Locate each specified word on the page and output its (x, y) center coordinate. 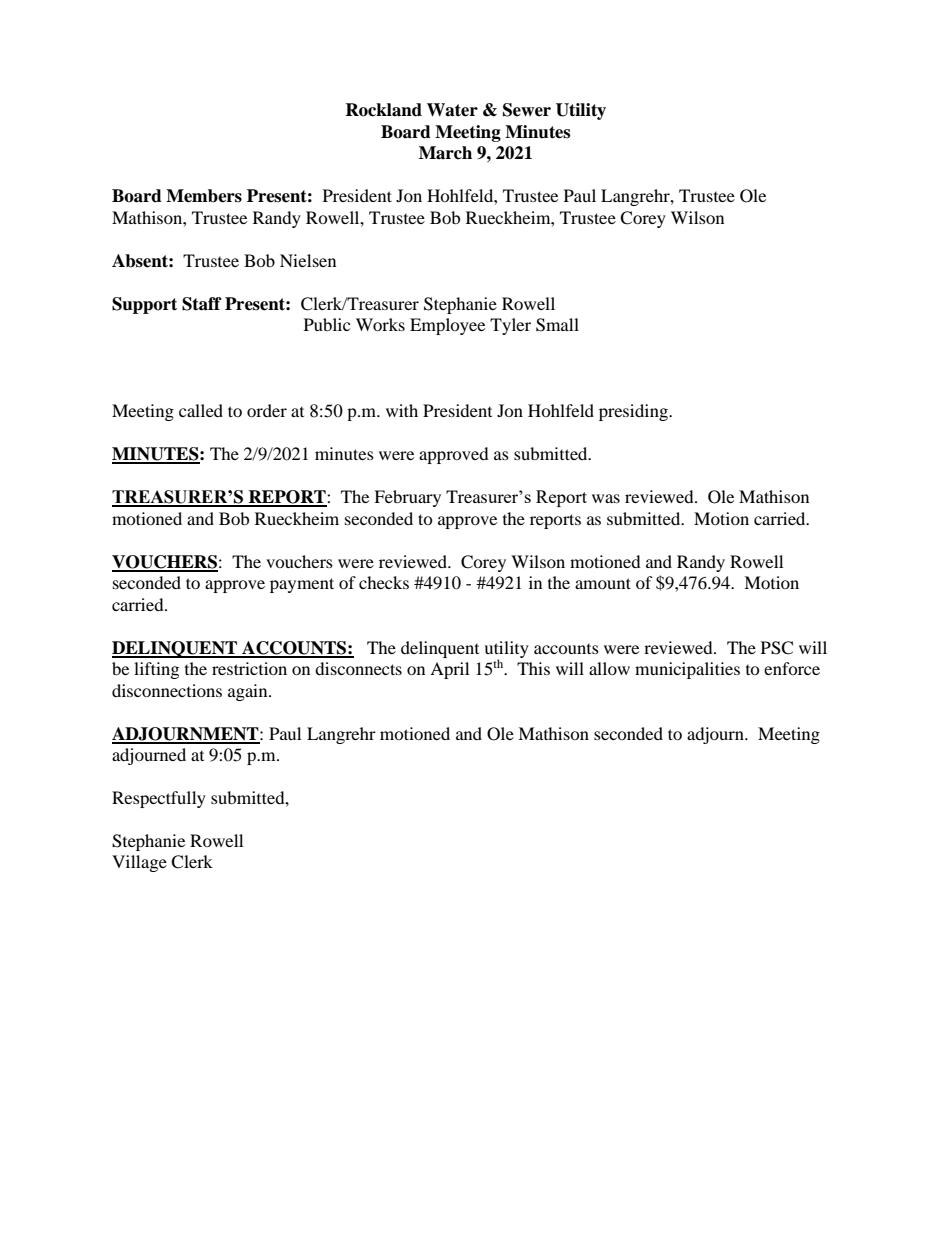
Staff (202, 304)
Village (139, 863)
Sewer (527, 110)
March (445, 153)
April (449, 670)
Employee (447, 326)
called (201, 410)
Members (204, 196)
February (407, 498)
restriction (249, 668)
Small (557, 325)
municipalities (687, 670)
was (606, 498)
